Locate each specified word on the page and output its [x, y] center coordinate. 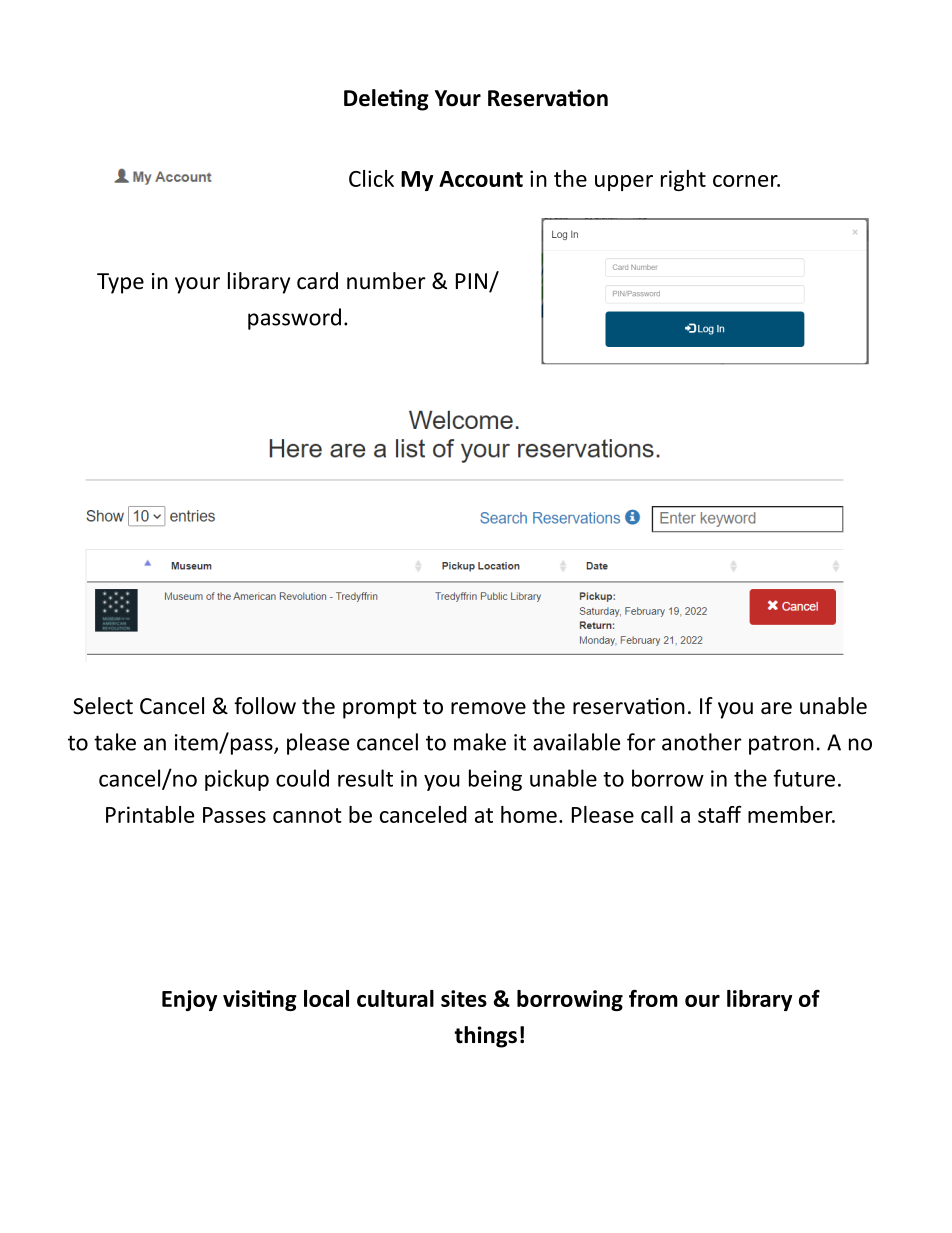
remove [488, 708]
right [683, 180]
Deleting [386, 100]
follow [265, 706]
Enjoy [189, 1000]
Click [371, 178]
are [776, 708]
